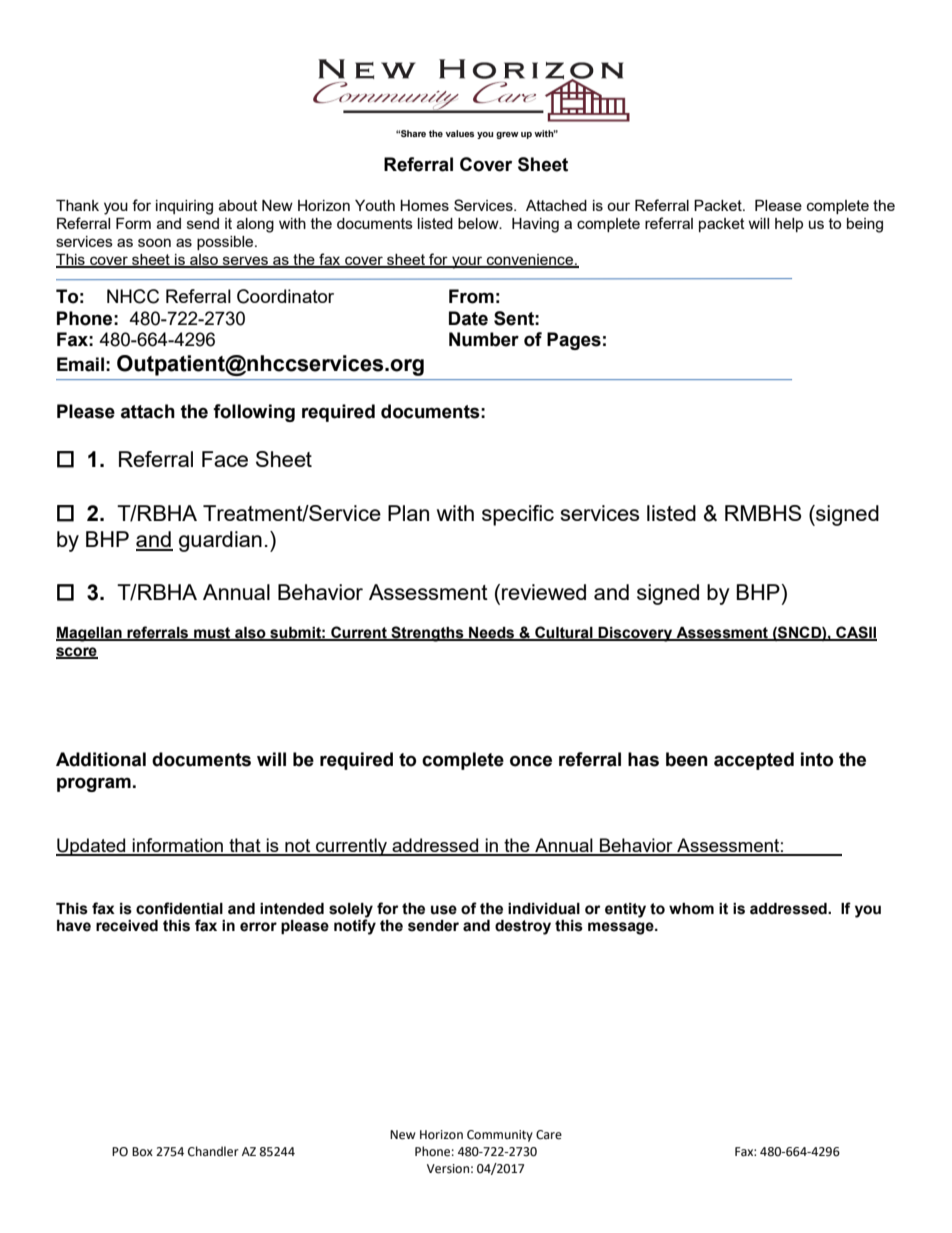 The image size is (952, 1233). What do you see at coordinates (531, 761) in the screenshot?
I see `once` at bounding box center [531, 761].
